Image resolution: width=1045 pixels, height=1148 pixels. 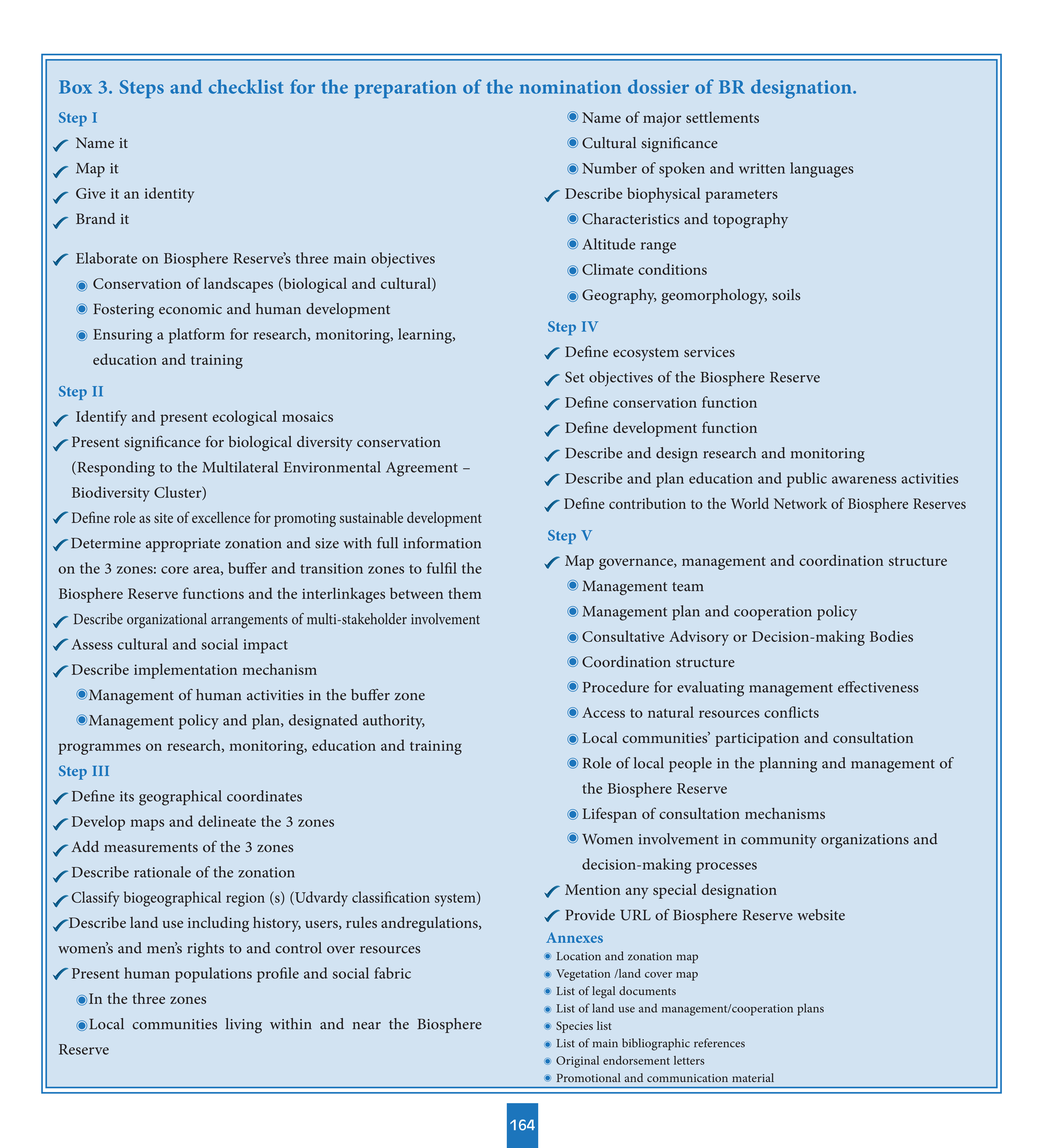 I want to click on Box, so click(x=75, y=87).
